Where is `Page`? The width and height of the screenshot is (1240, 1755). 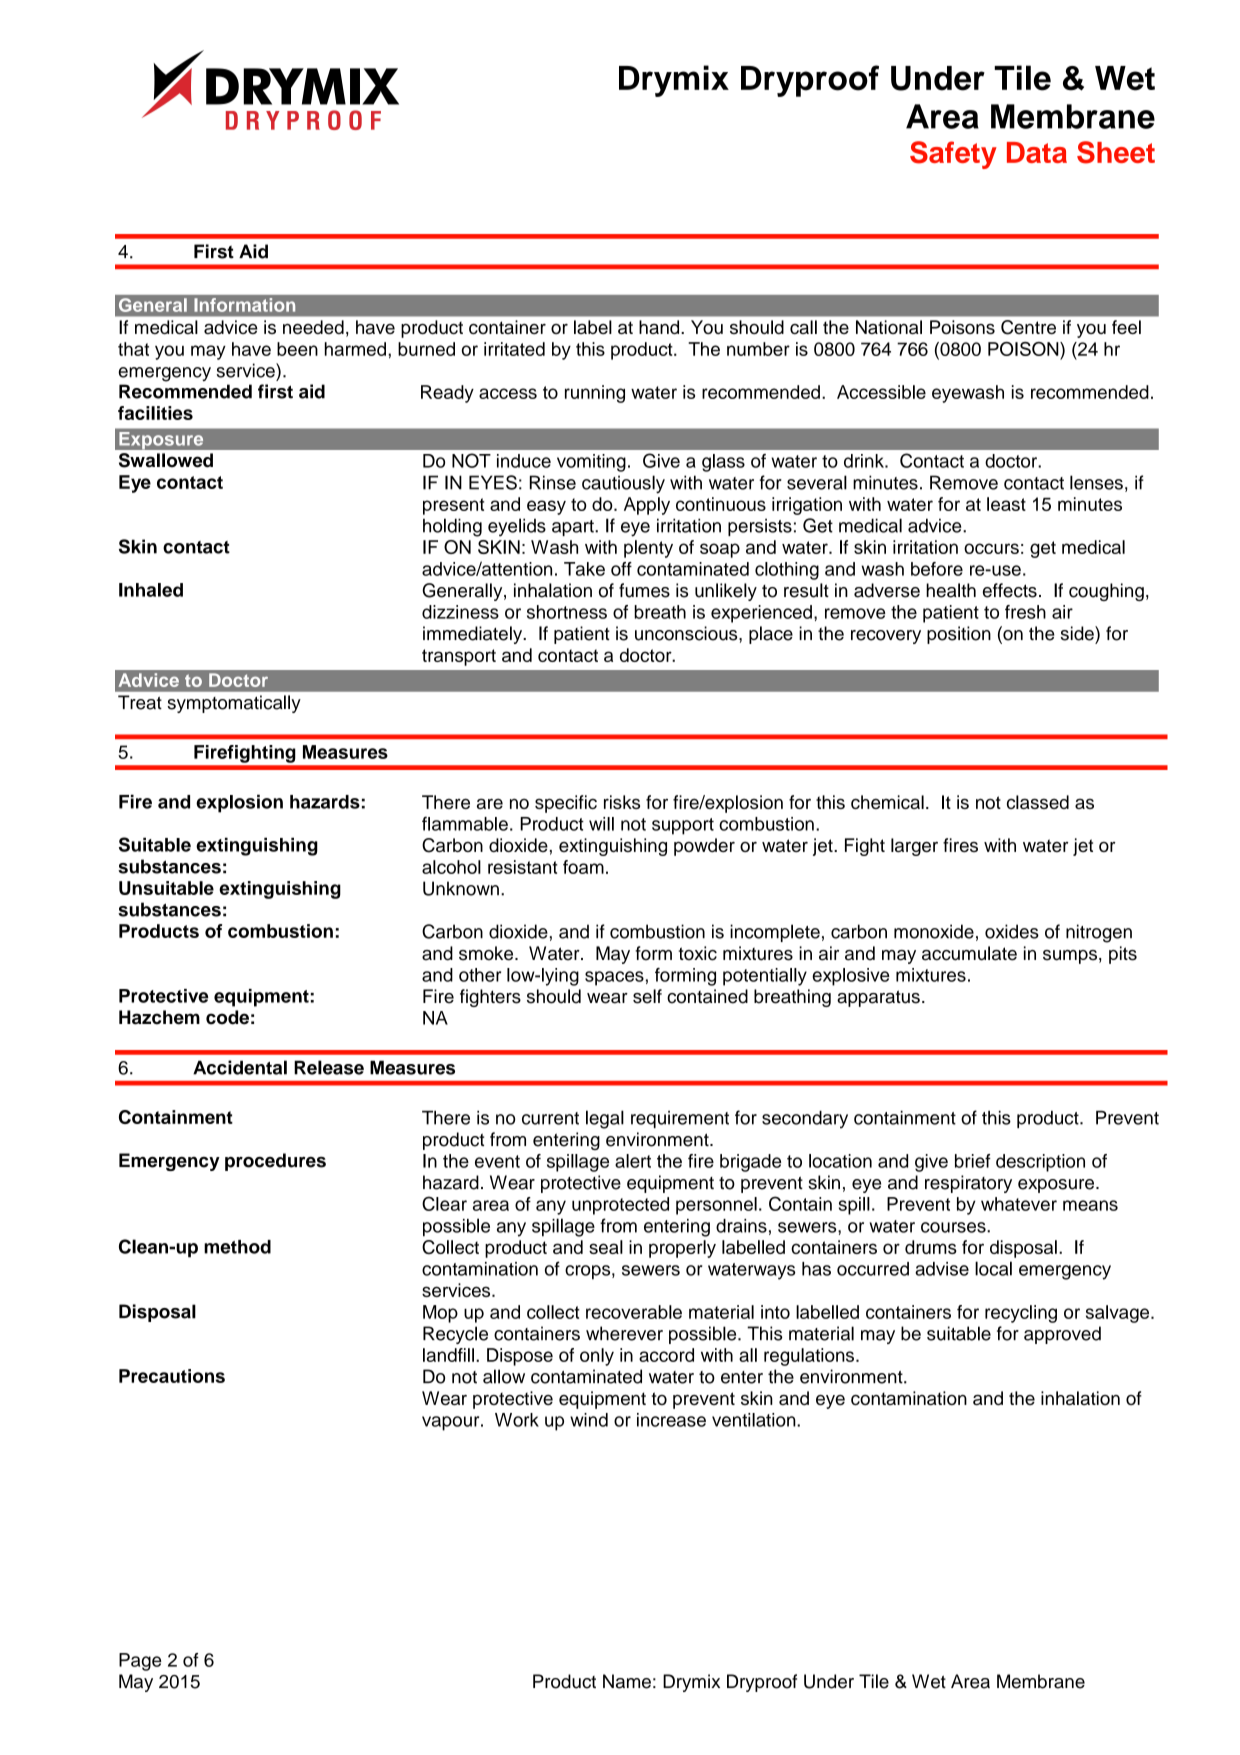
Page is located at coordinates (140, 1662).
